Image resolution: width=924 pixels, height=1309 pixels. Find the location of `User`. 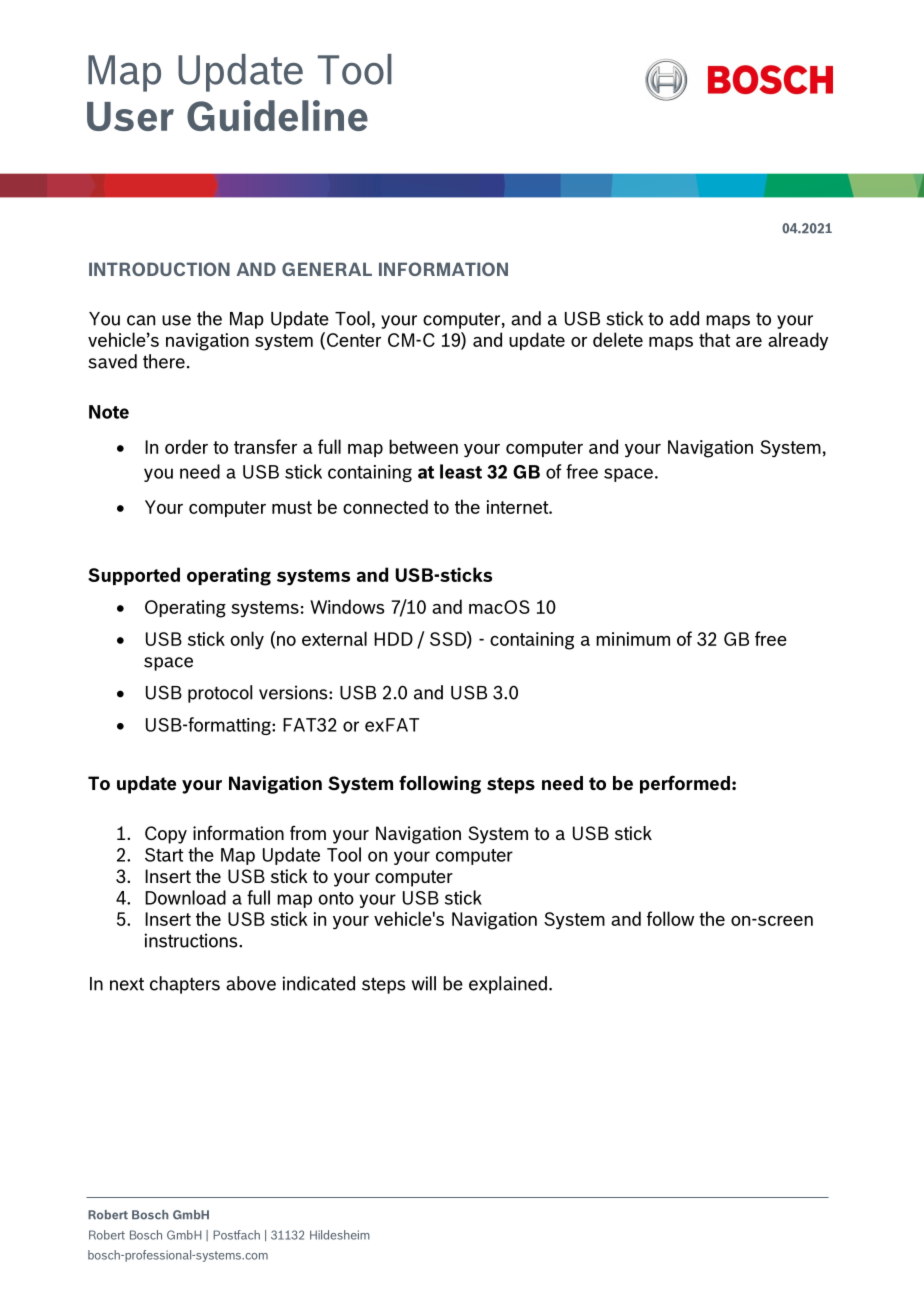

User is located at coordinates (130, 116).
